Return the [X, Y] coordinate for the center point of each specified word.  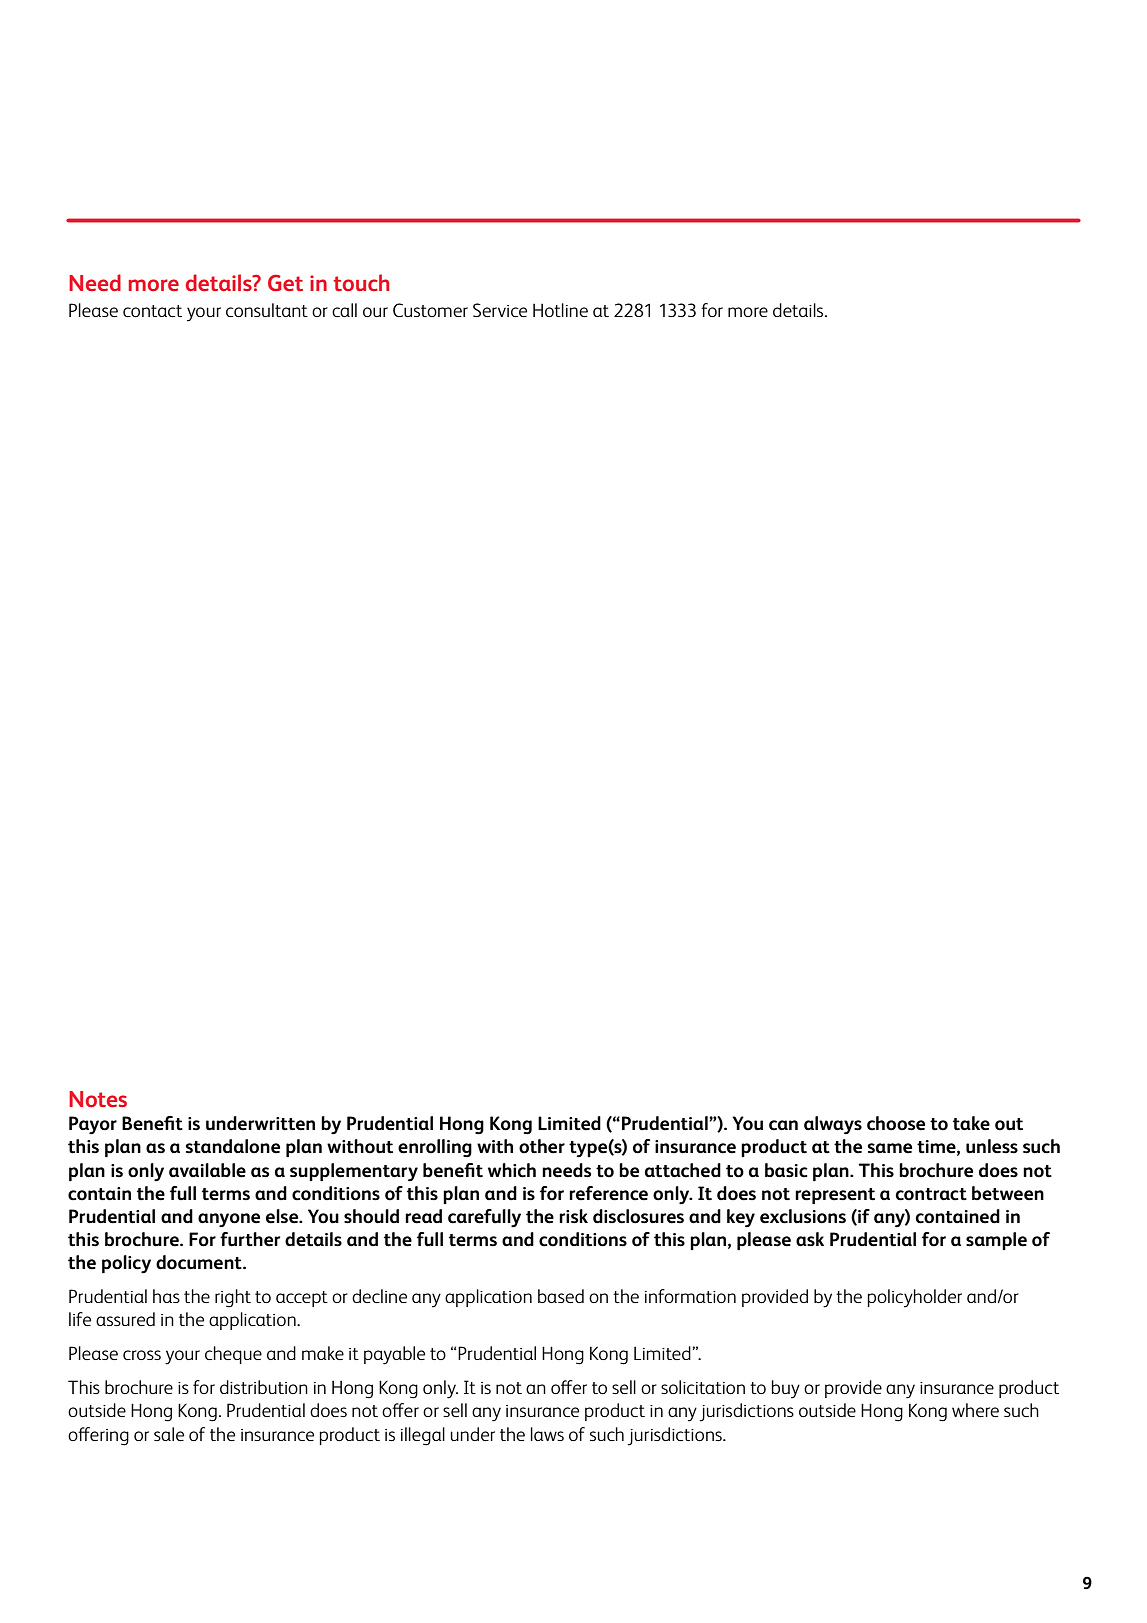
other [542, 1146]
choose [896, 1123]
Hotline [560, 310]
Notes [98, 1099]
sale [169, 1434]
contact [152, 311]
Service [500, 310]
